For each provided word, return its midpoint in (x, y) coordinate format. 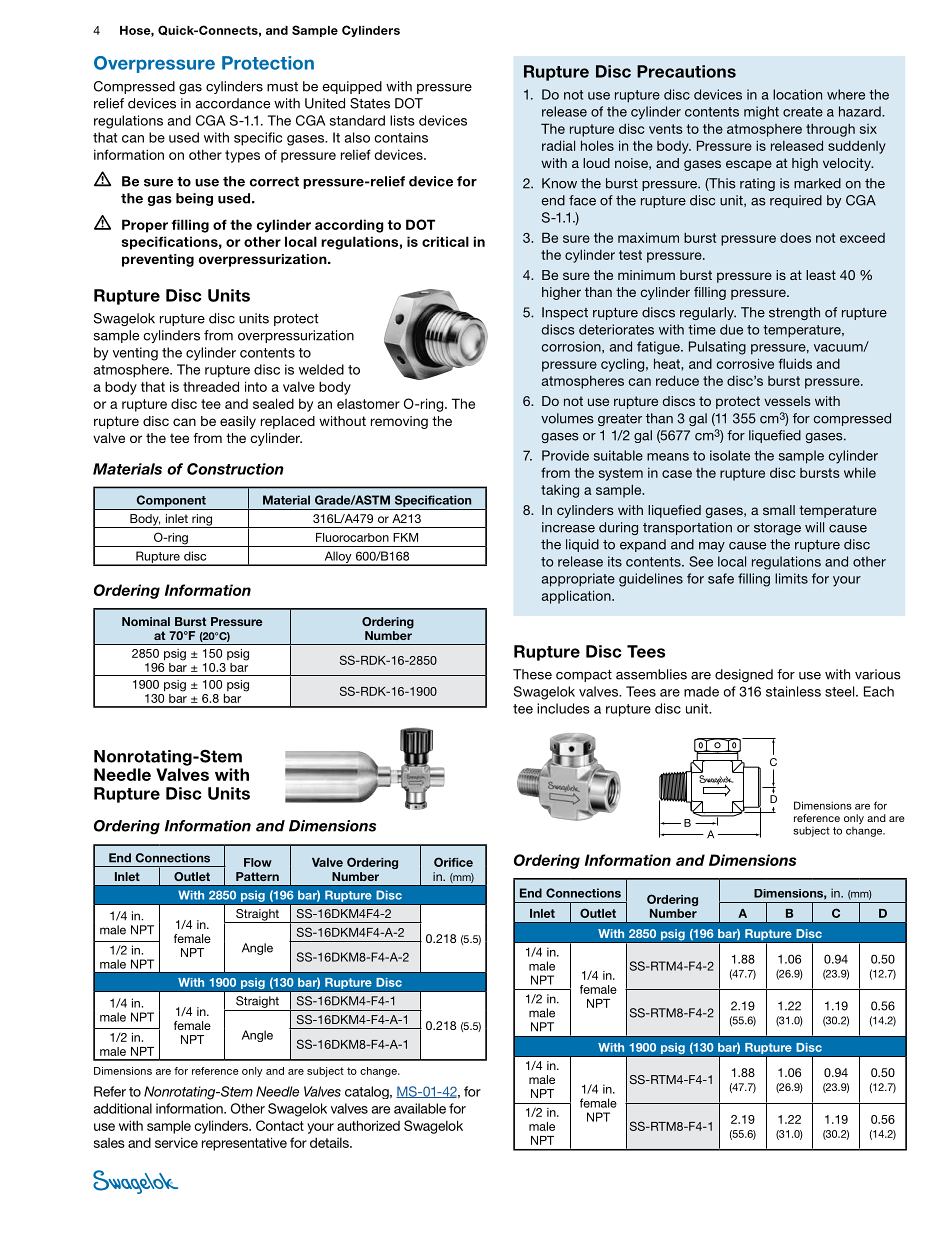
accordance (232, 103)
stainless (793, 691)
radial (558, 145)
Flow (258, 862)
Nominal (146, 621)
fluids (795, 363)
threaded (211, 386)
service (176, 1142)
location (797, 94)
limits (791, 578)
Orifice (453, 862)
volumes (567, 418)
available (420, 1108)
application (577, 597)
